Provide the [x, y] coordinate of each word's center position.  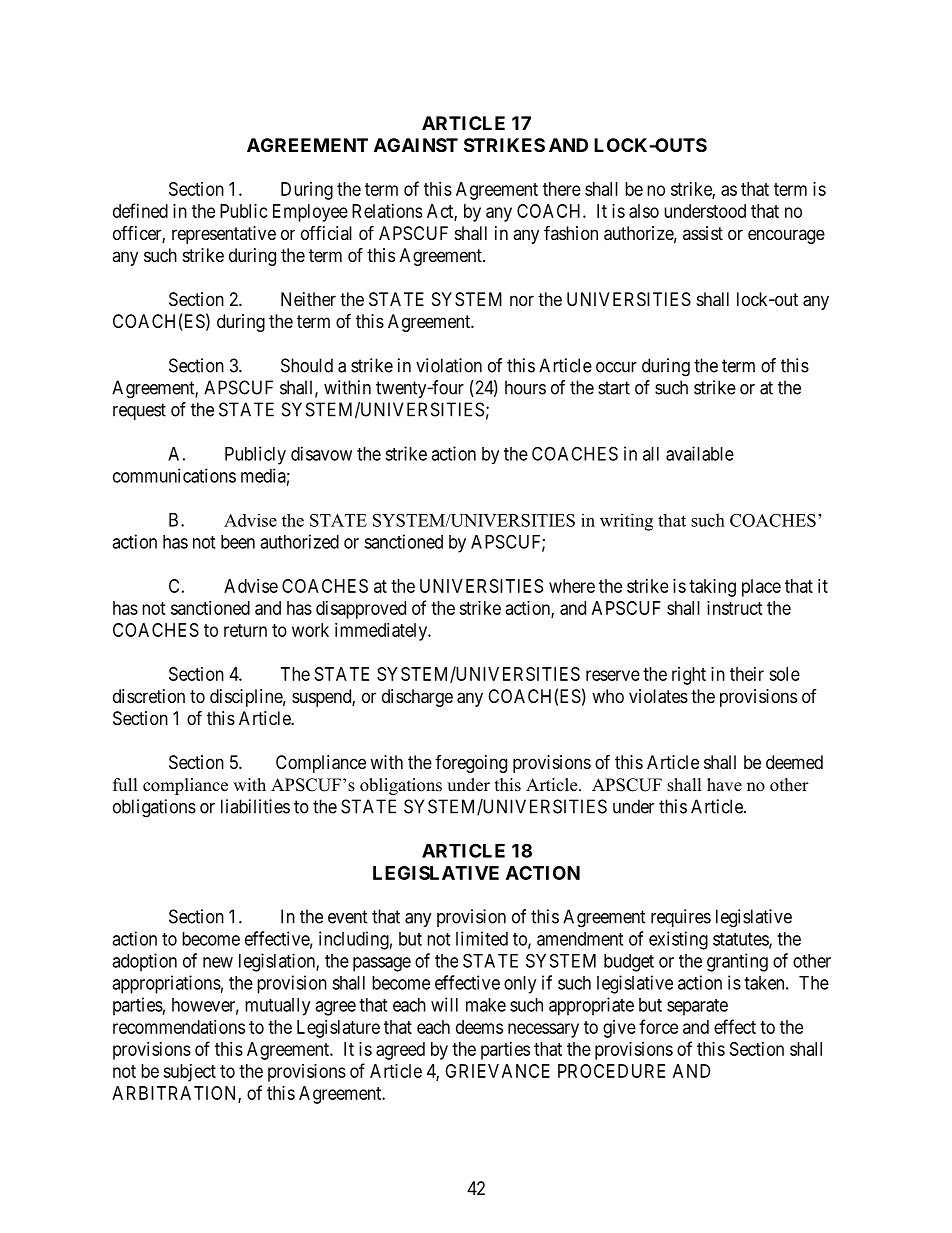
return [245, 630]
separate [697, 1007]
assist [703, 233]
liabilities [255, 806]
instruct [735, 608]
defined [140, 210]
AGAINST [416, 145]
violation [449, 365]
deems [479, 1027]
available [700, 453]
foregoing [471, 764]
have [724, 785]
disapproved [361, 610]
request [139, 411]
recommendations [179, 1027]
